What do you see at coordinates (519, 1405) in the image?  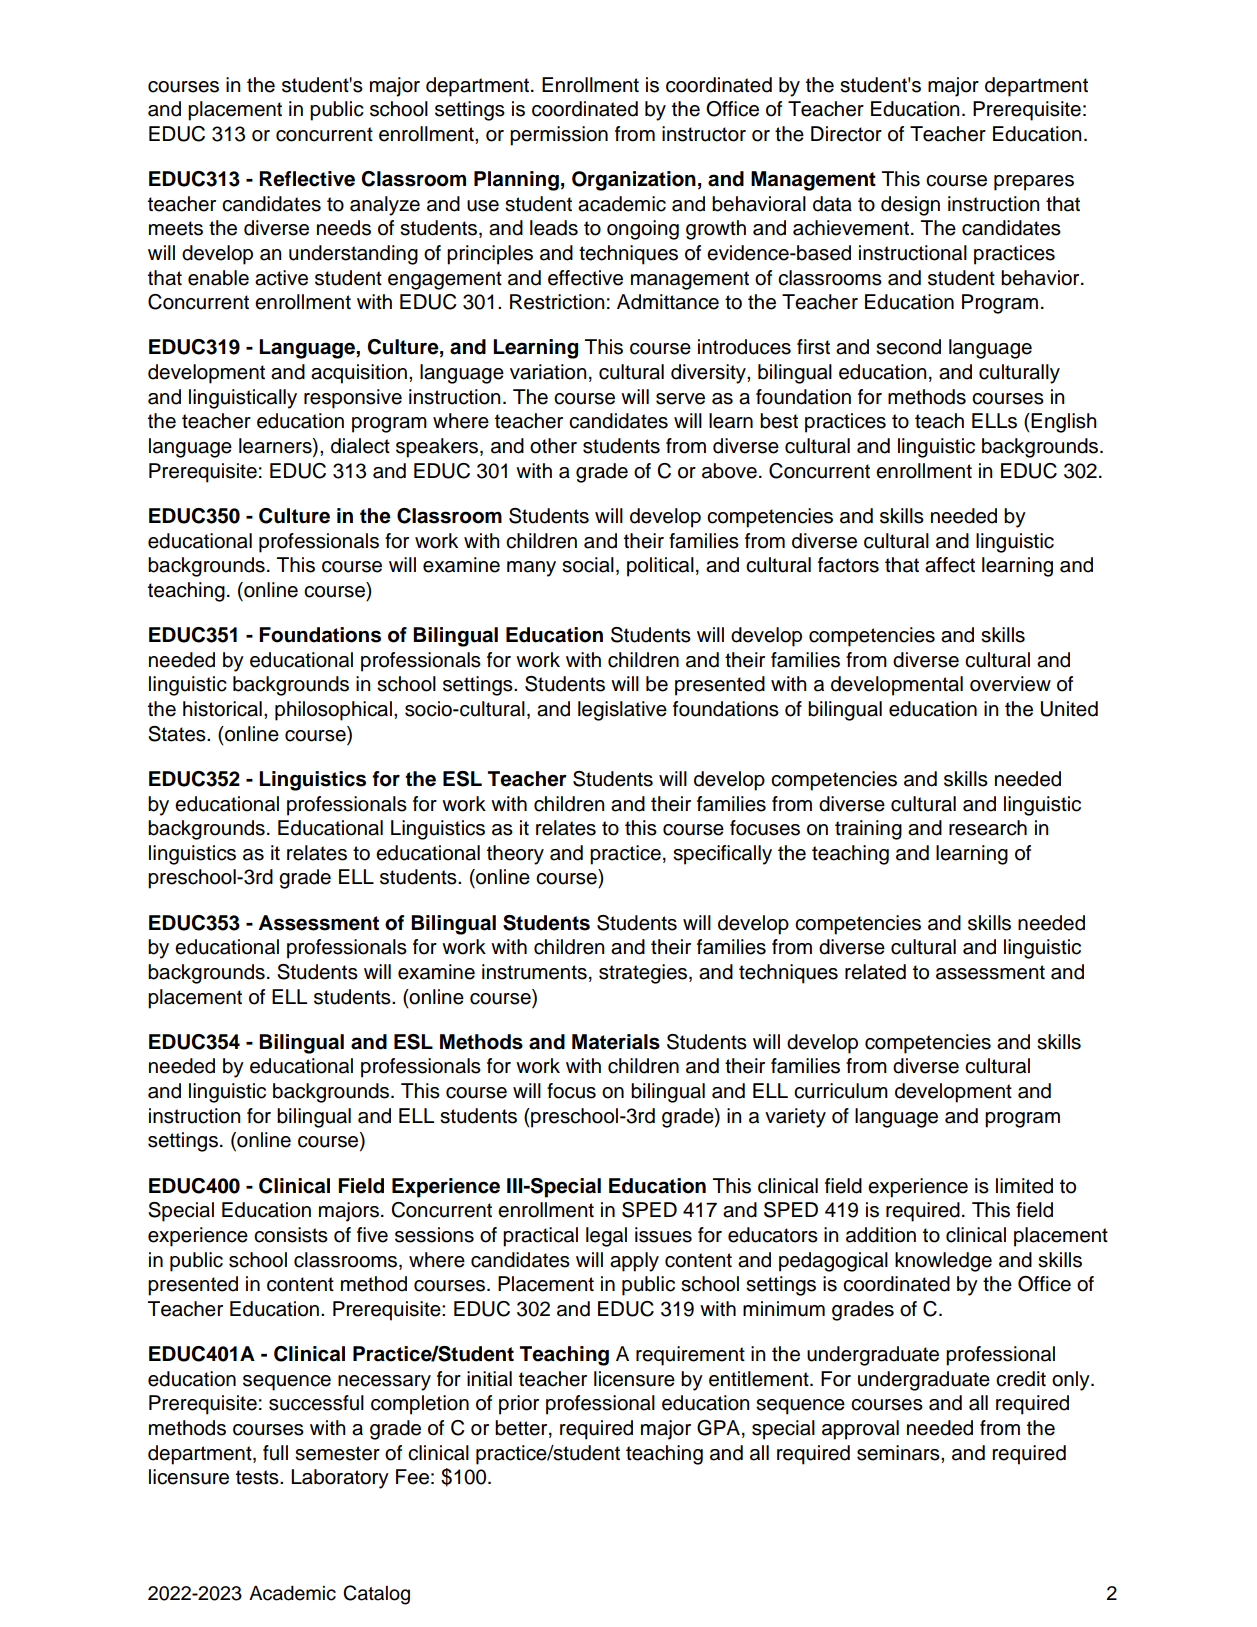 I see `prior` at bounding box center [519, 1405].
